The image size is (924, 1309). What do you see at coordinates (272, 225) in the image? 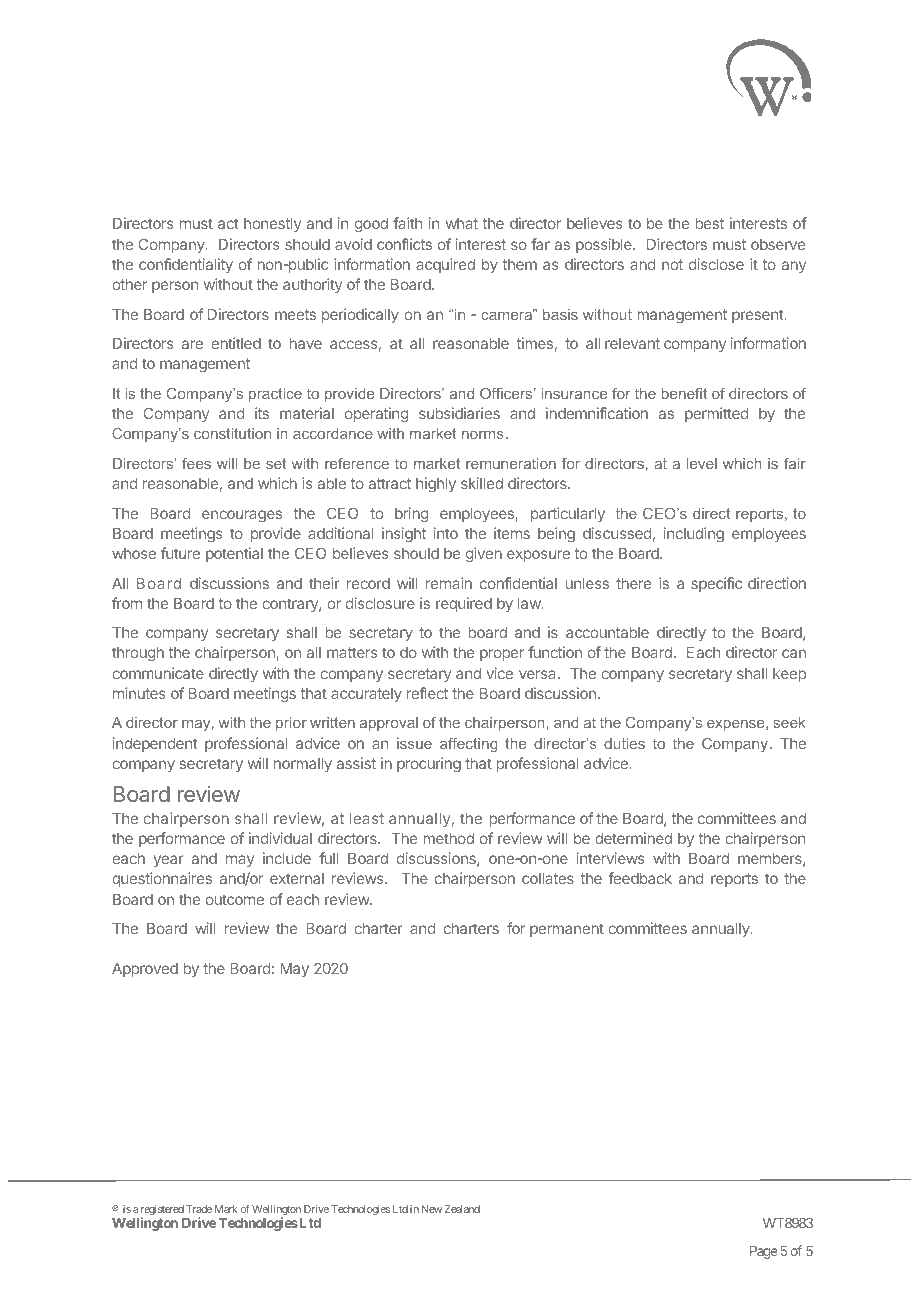
I see `honestly` at bounding box center [272, 225].
